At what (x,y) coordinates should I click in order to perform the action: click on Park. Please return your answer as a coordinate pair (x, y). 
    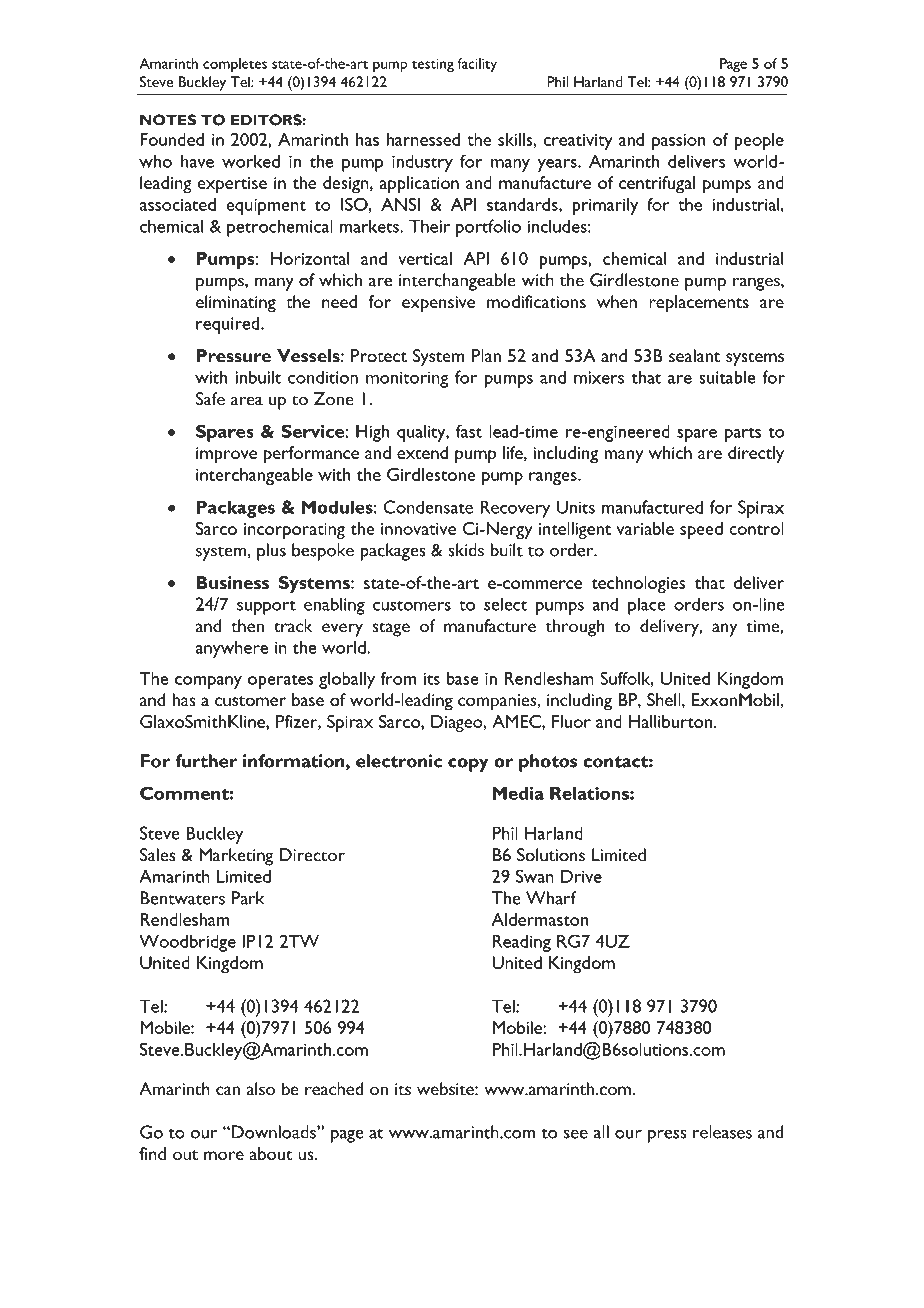
    Looking at the image, I should click on (247, 898).
